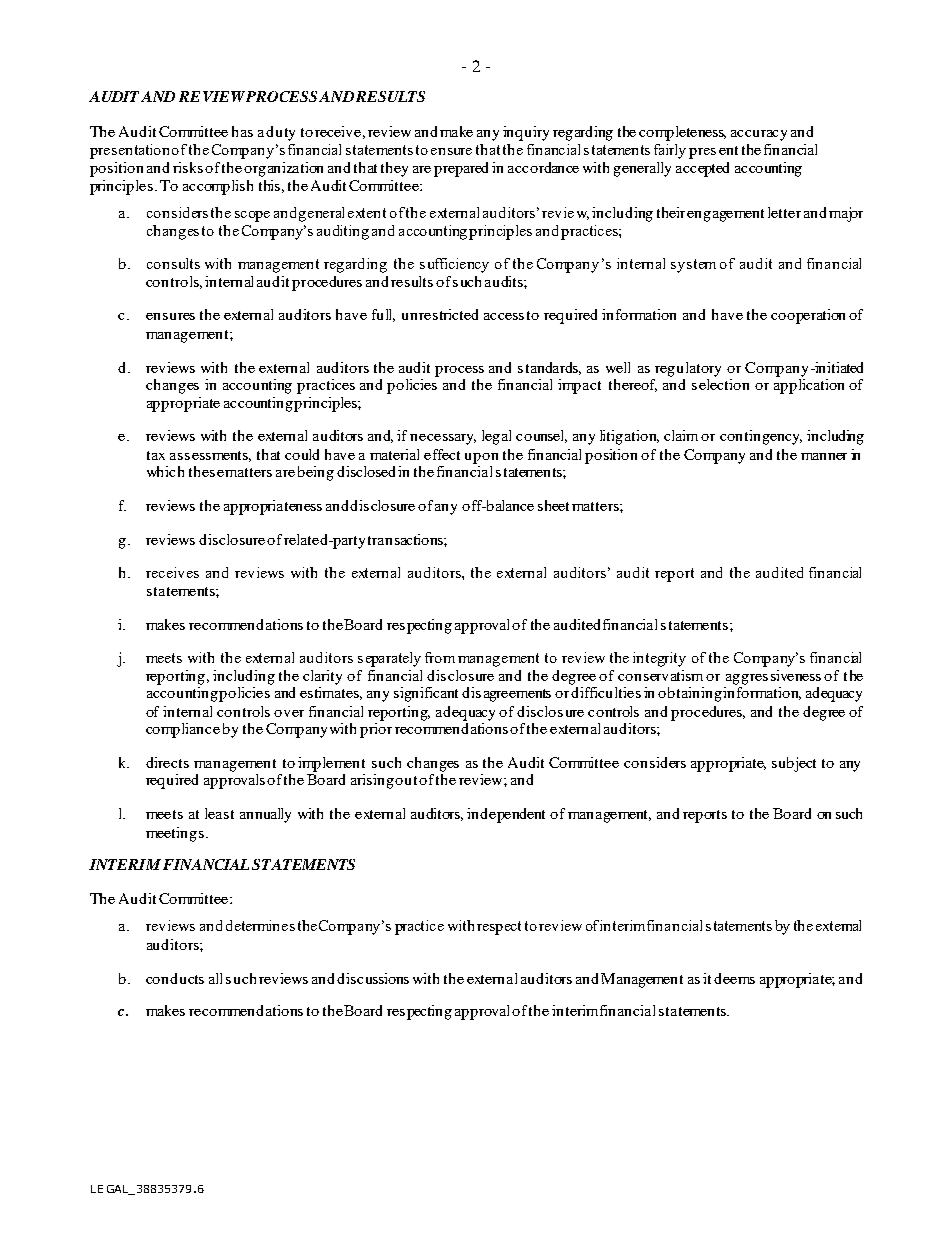 This screenshot has width=952, height=1233. I want to click on over, so click(289, 713).
